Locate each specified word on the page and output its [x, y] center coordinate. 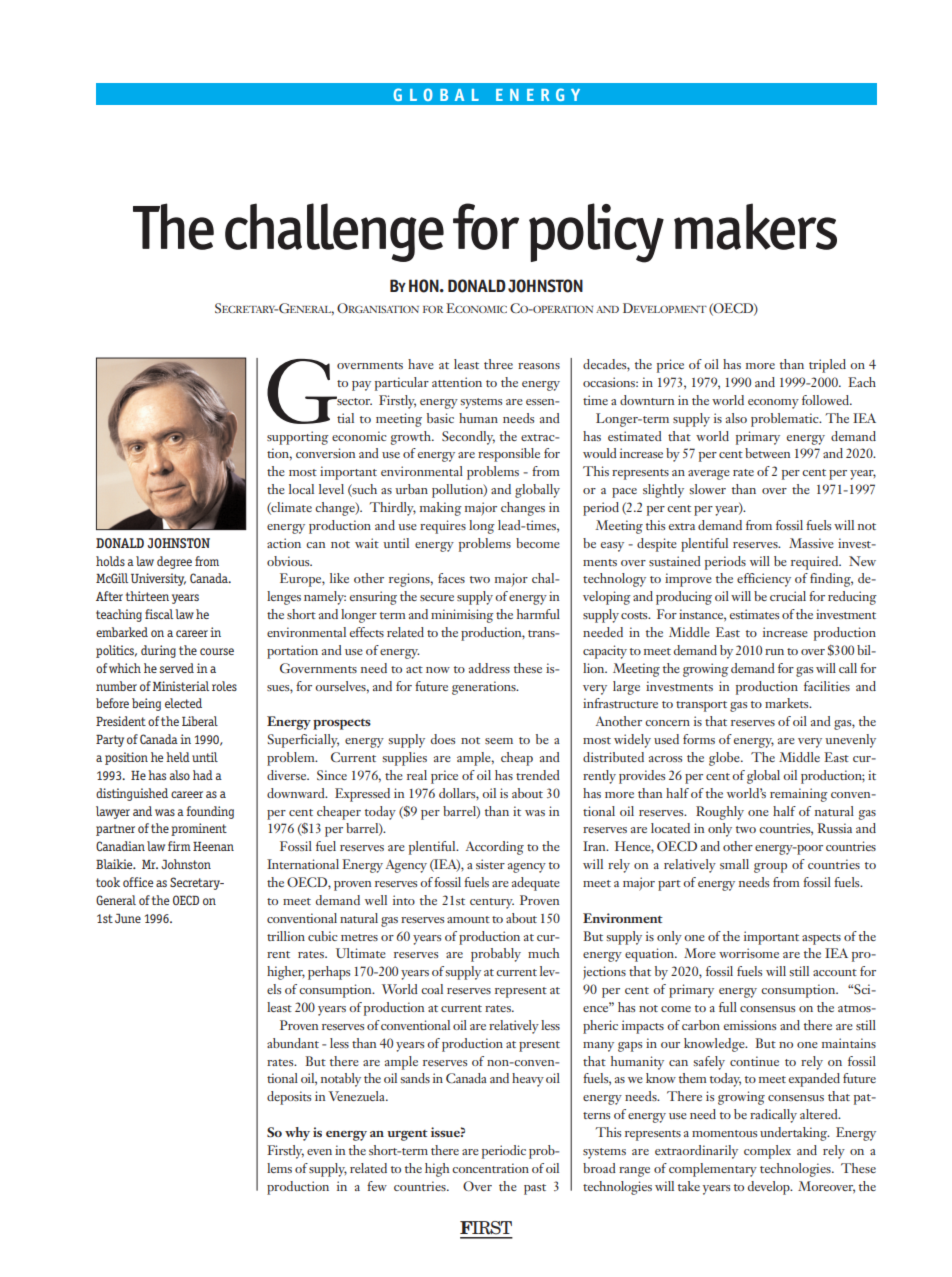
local [301, 489]
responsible [509, 455]
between [767, 453]
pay [361, 386]
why [297, 1134]
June [128, 918]
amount [468, 919]
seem [499, 741]
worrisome [749, 953]
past [535, 1189]
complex [767, 1152]
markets [788, 703]
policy [596, 233]
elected [183, 703]
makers [755, 226]
